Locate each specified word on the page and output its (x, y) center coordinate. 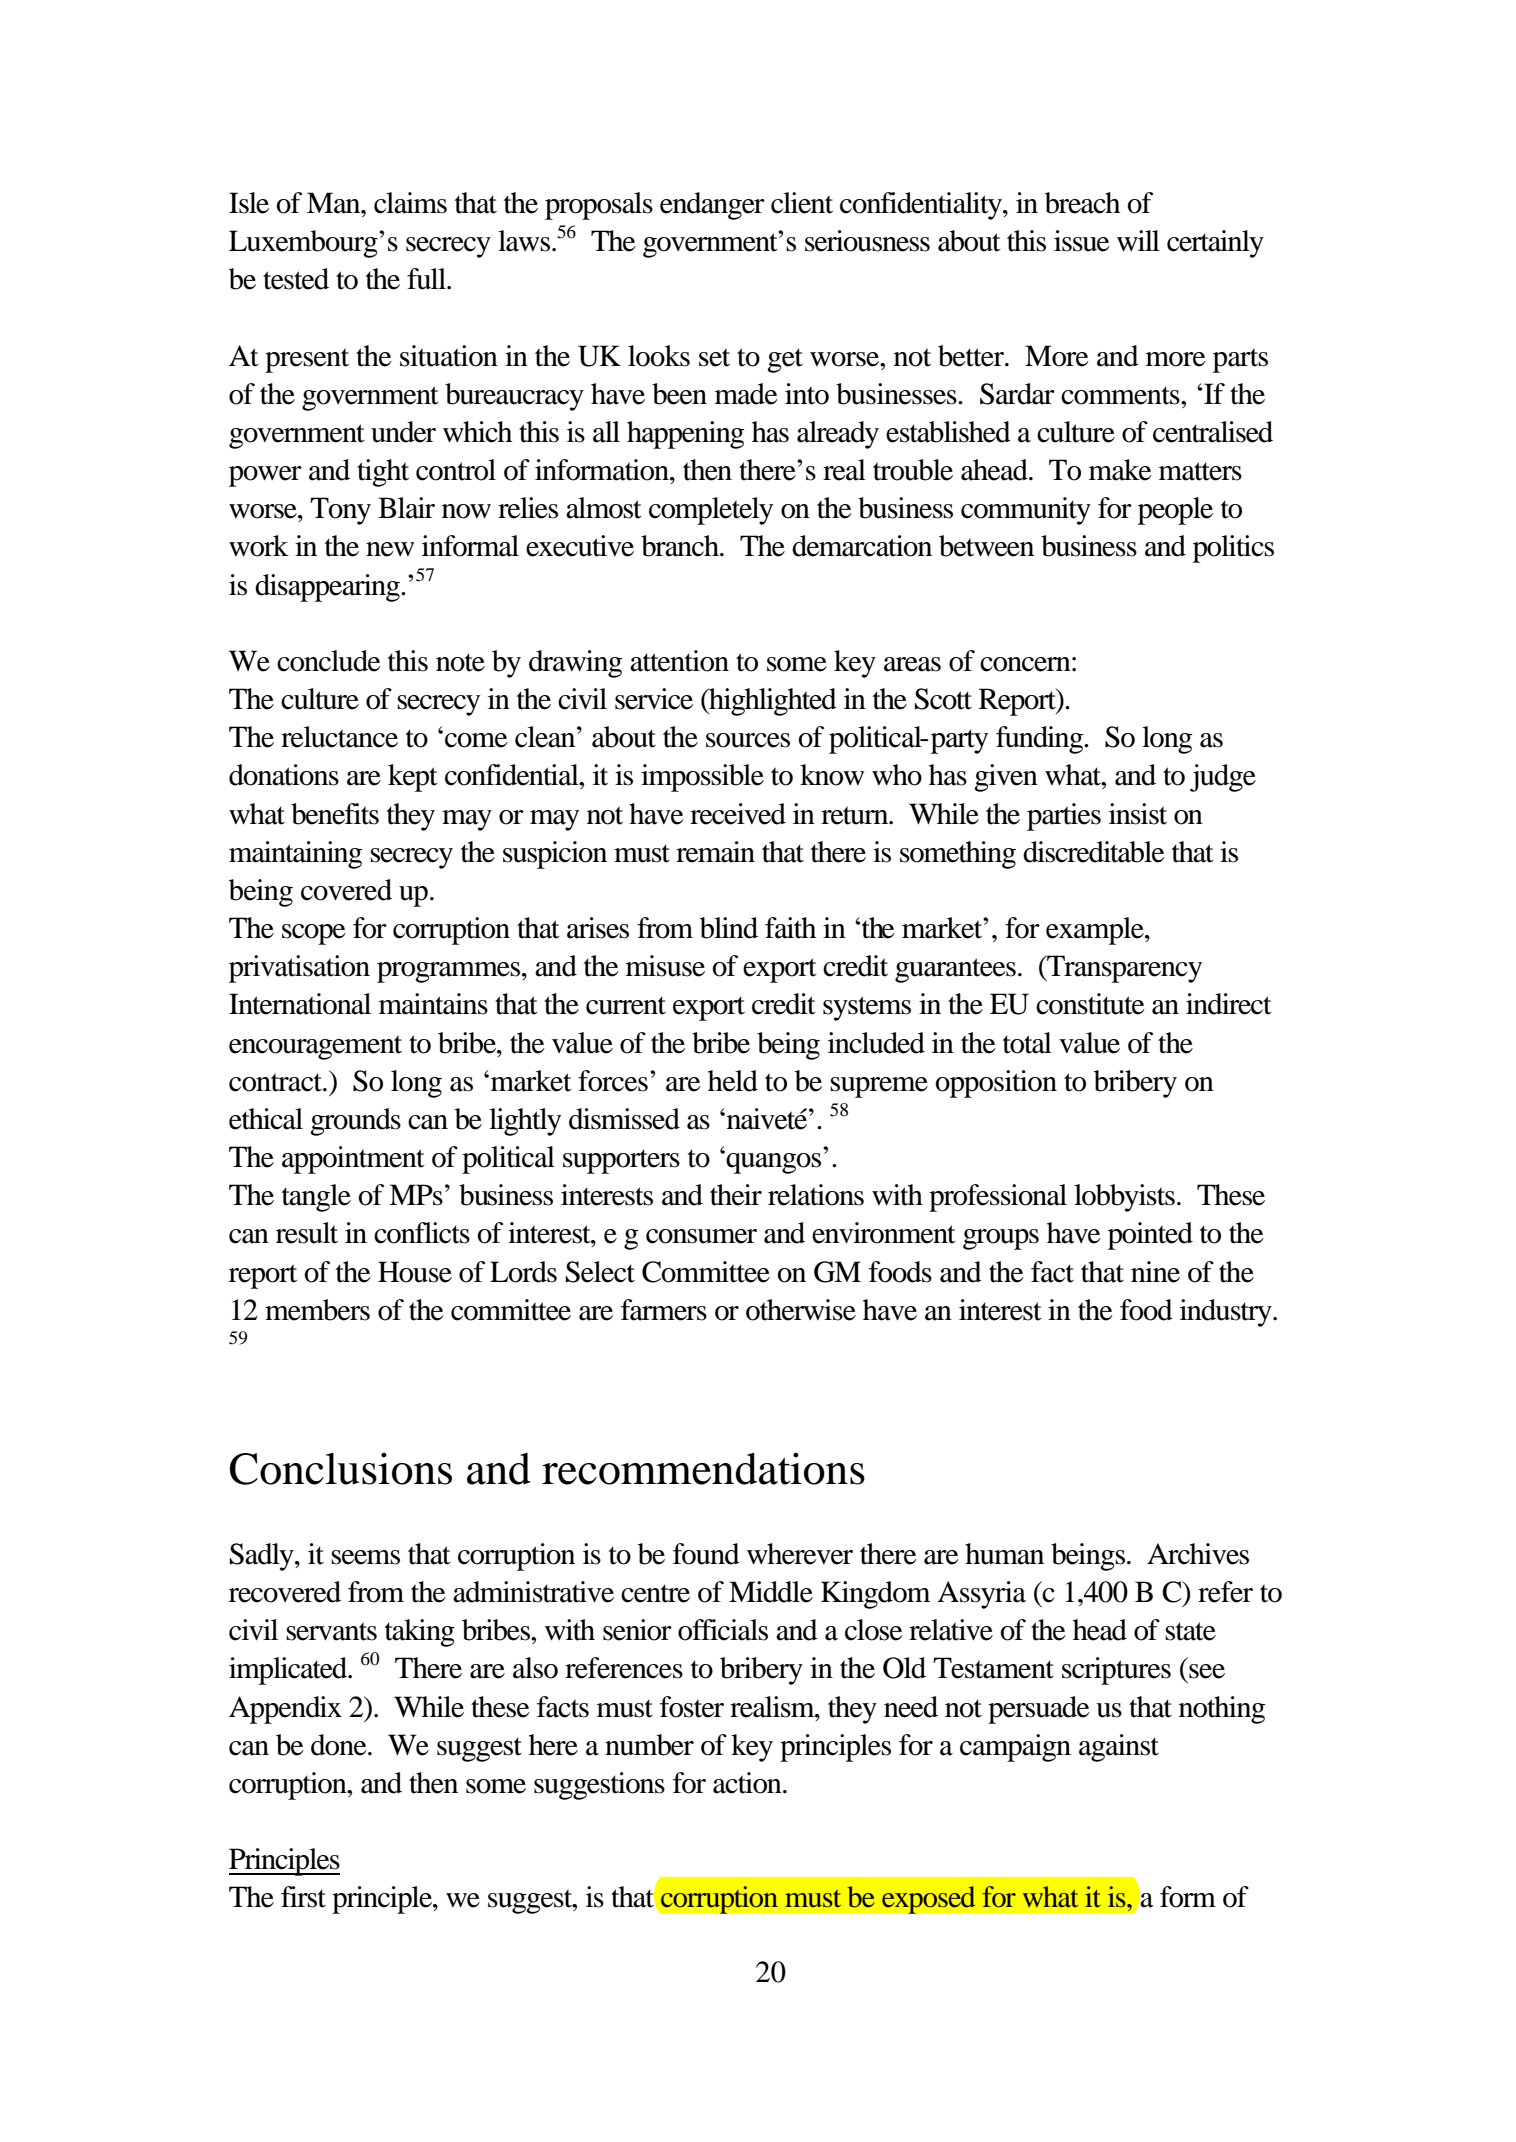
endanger (712, 206)
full (427, 279)
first (303, 1897)
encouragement (315, 1047)
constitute (1090, 1004)
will (1138, 240)
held (733, 1081)
